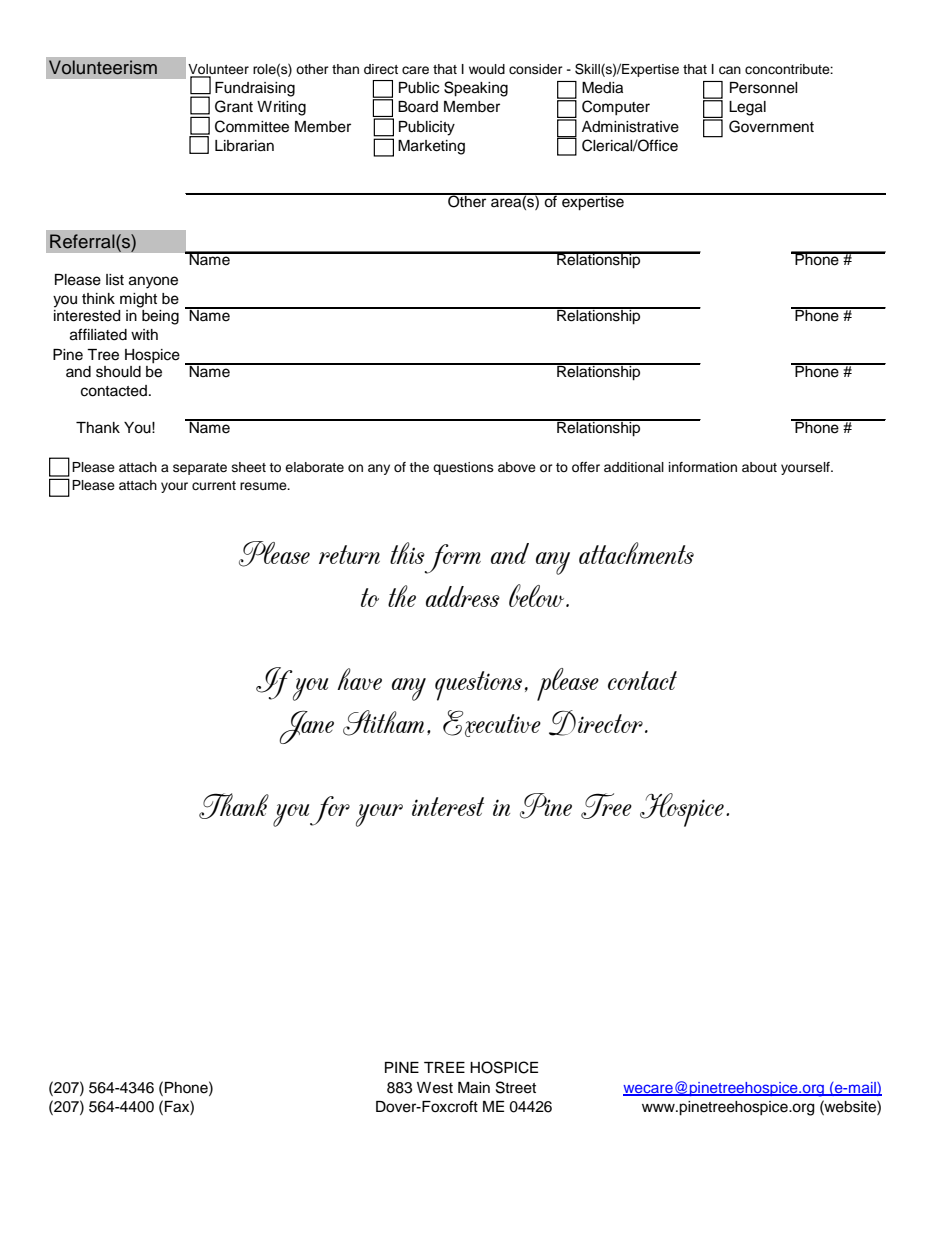 The width and height of the screenshot is (952, 1233). What do you see at coordinates (538, 595) in the screenshot?
I see `below` at bounding box center [538, 595].
